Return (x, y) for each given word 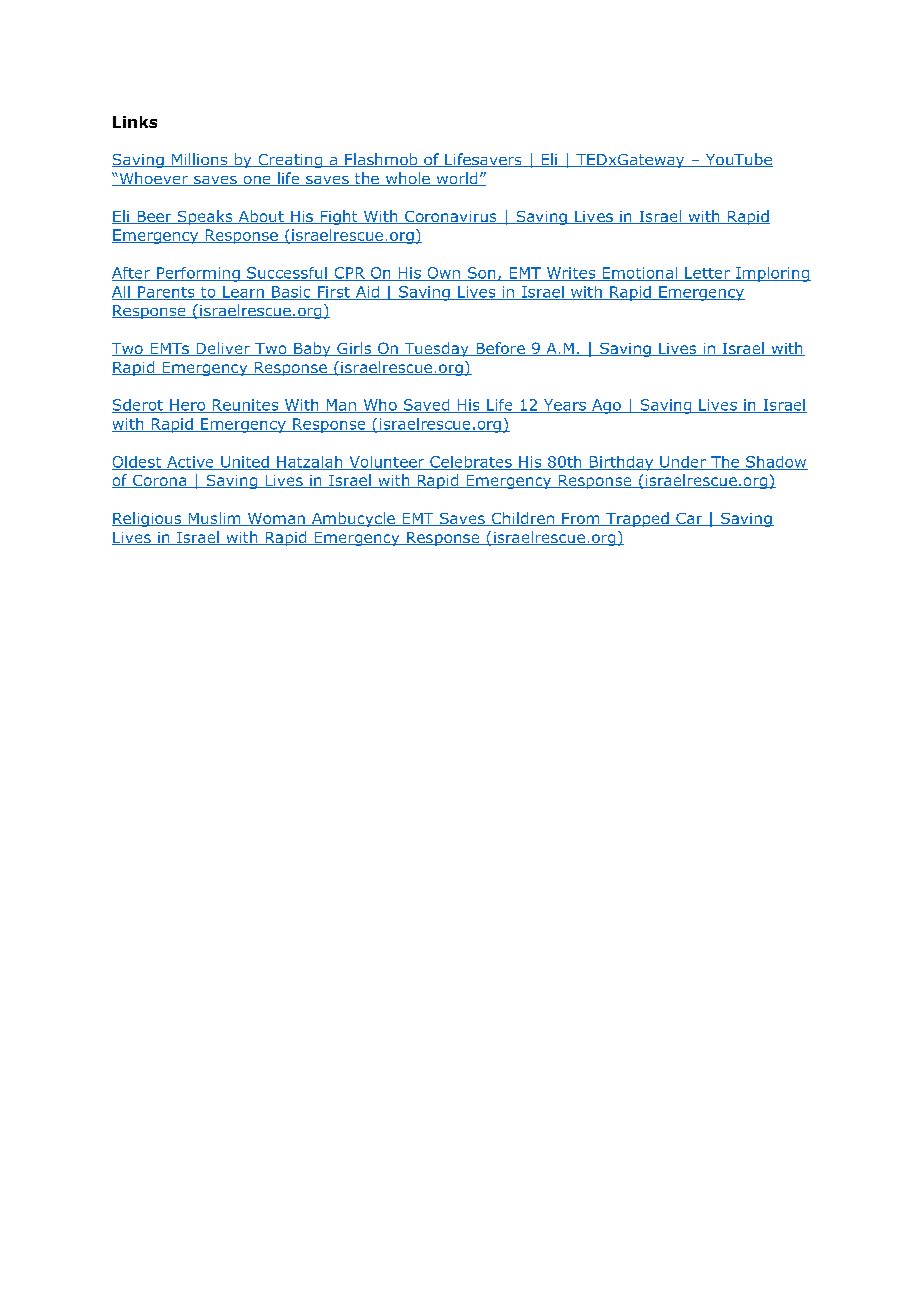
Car (689, 519)
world (457, 179)
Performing (198, 274)
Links (135, 122)
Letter (707, 274)
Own (443, 274)
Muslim (214, 519)
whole (407, 179)
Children (522, 519)
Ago (606, 406)
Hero (188, 406)
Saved (426, 406)
